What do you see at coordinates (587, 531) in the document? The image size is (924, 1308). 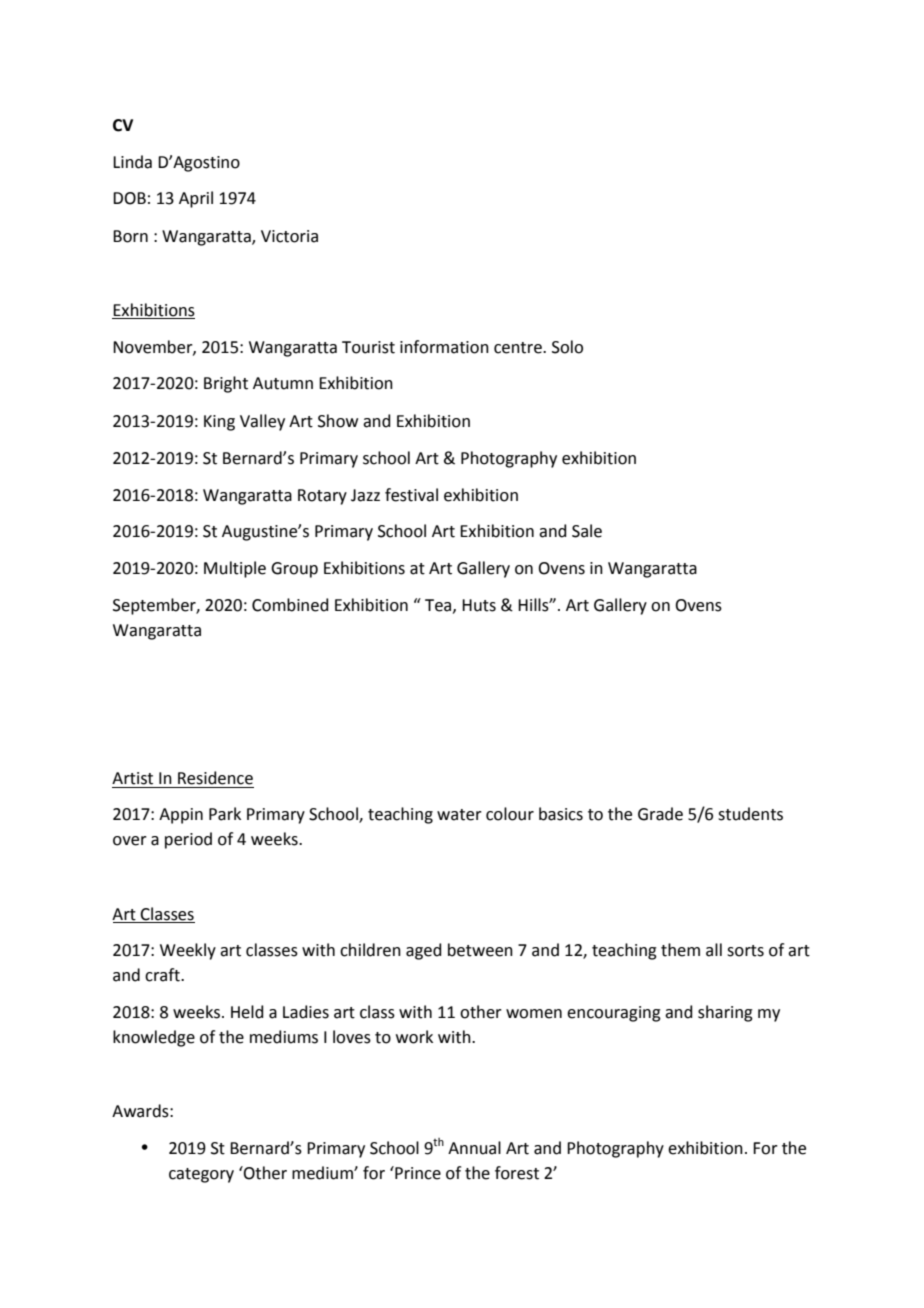 I see `Sale` at bounding box center [587, 531].
